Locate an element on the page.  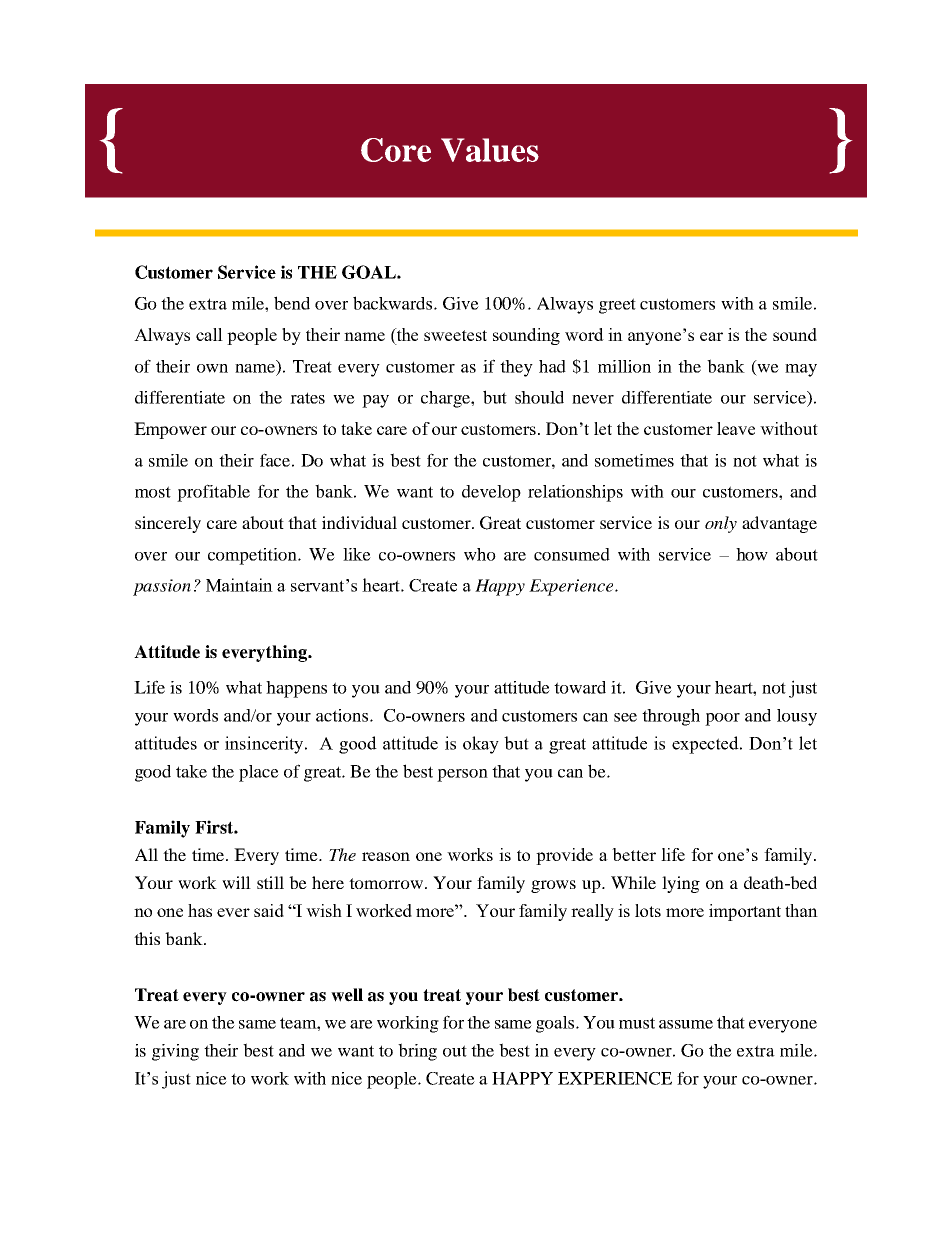
leave is located at coordinates (736, 428).
